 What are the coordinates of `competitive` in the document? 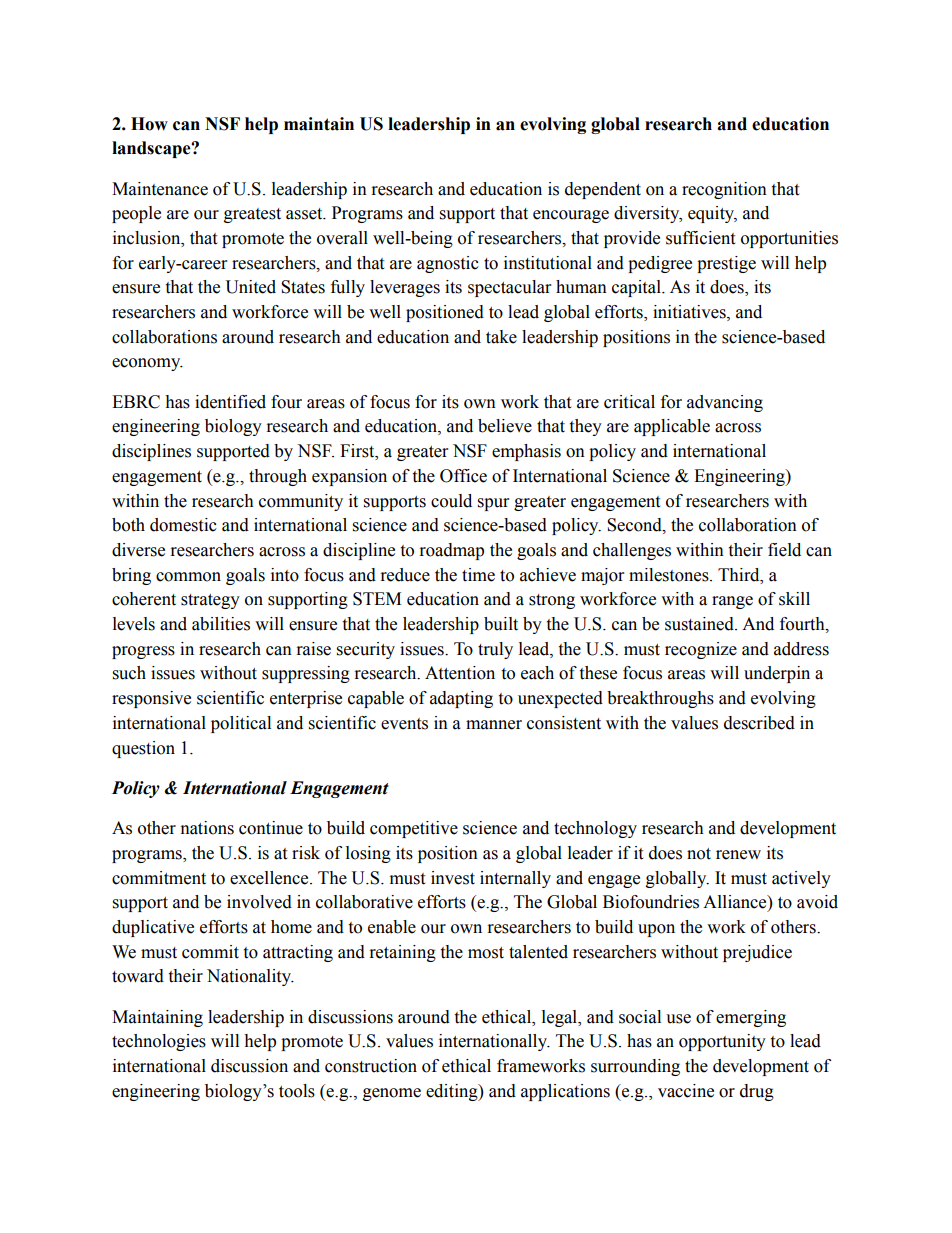 It's located at (414, 829).
